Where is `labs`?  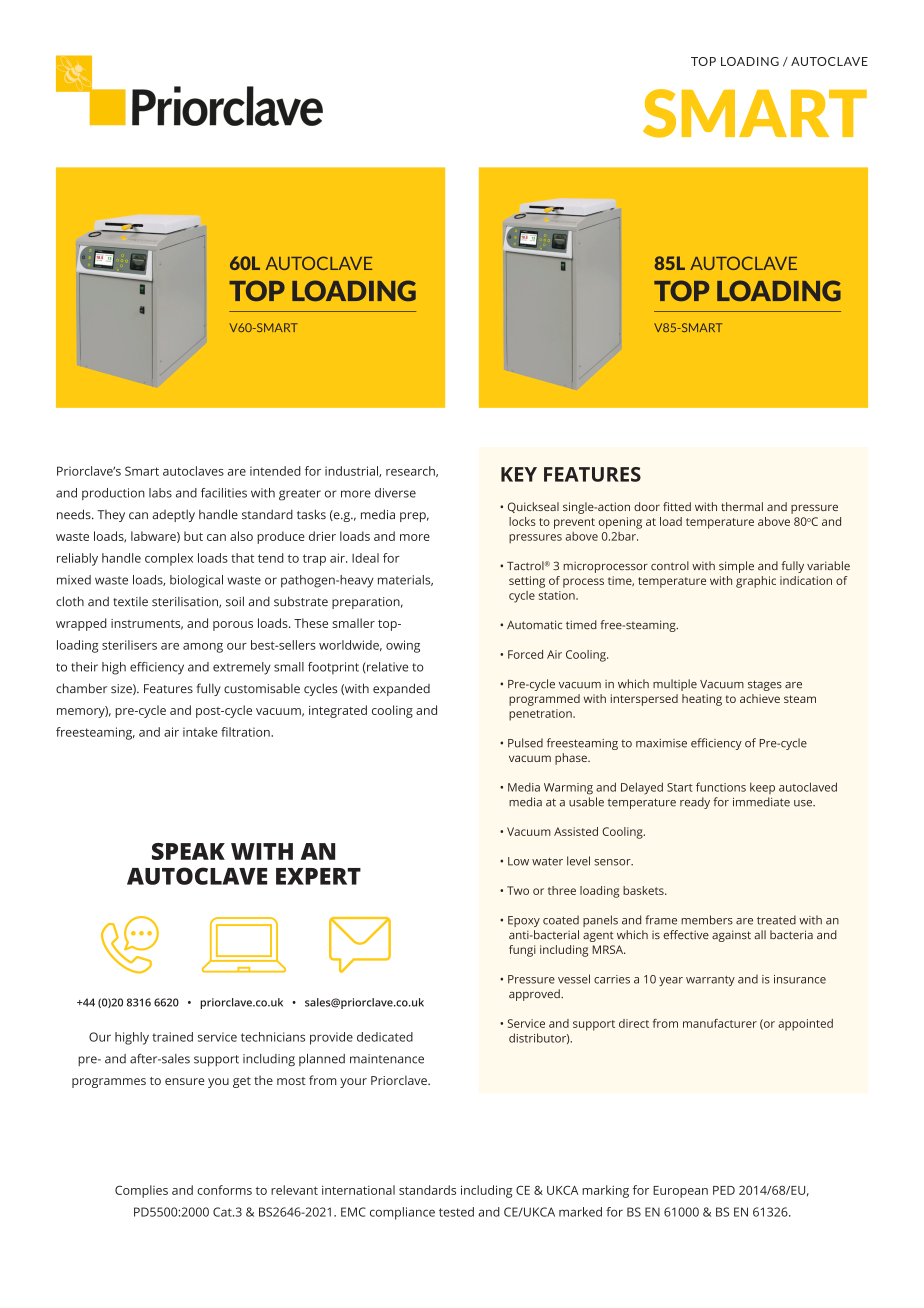
labs is located at coordinates (160, 493).
